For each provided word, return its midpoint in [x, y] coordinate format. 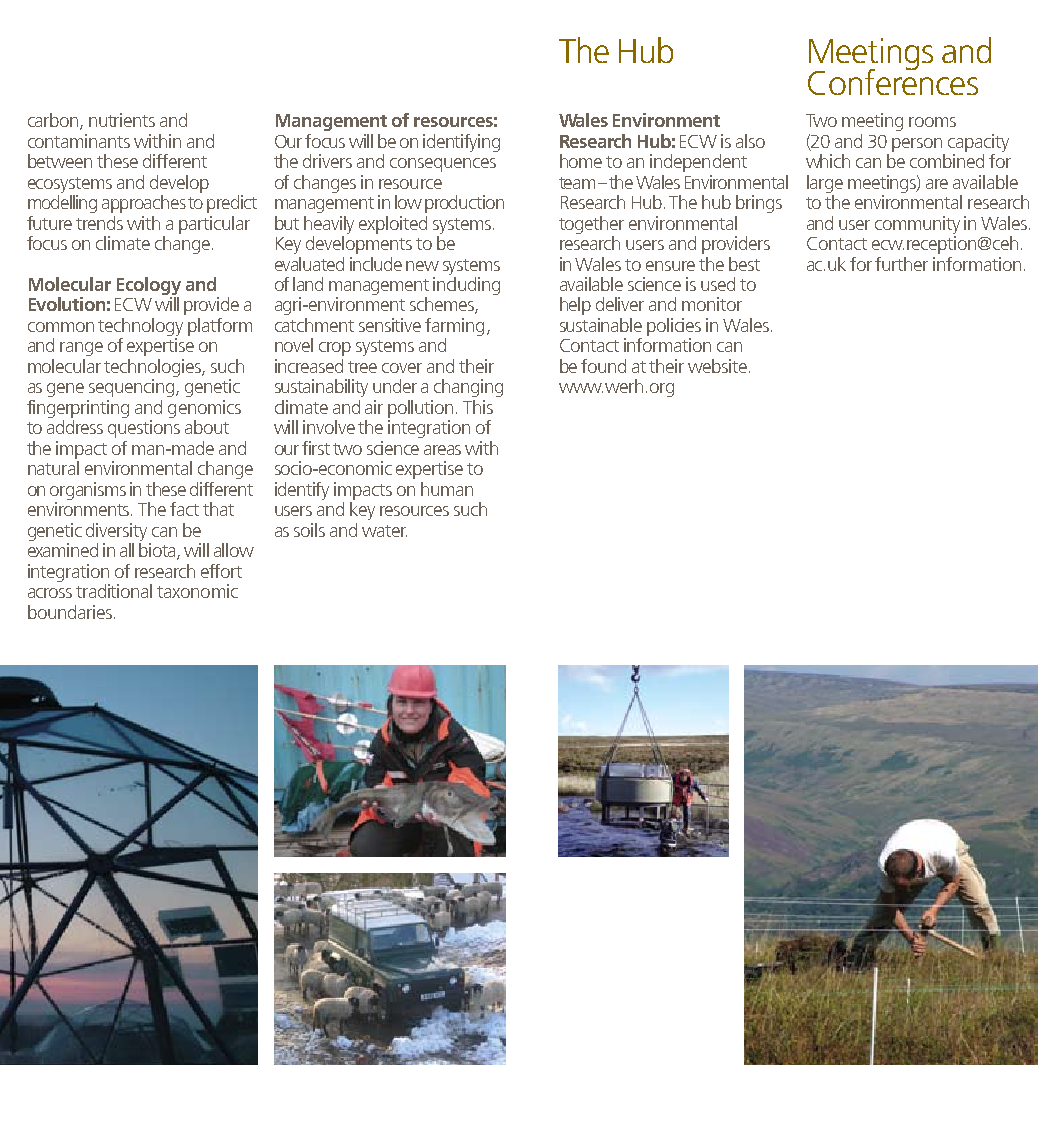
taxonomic [197, 591]
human [447, 489]
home [581, 161]
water [384, 531]
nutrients [122, 120]
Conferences [893, 81]
